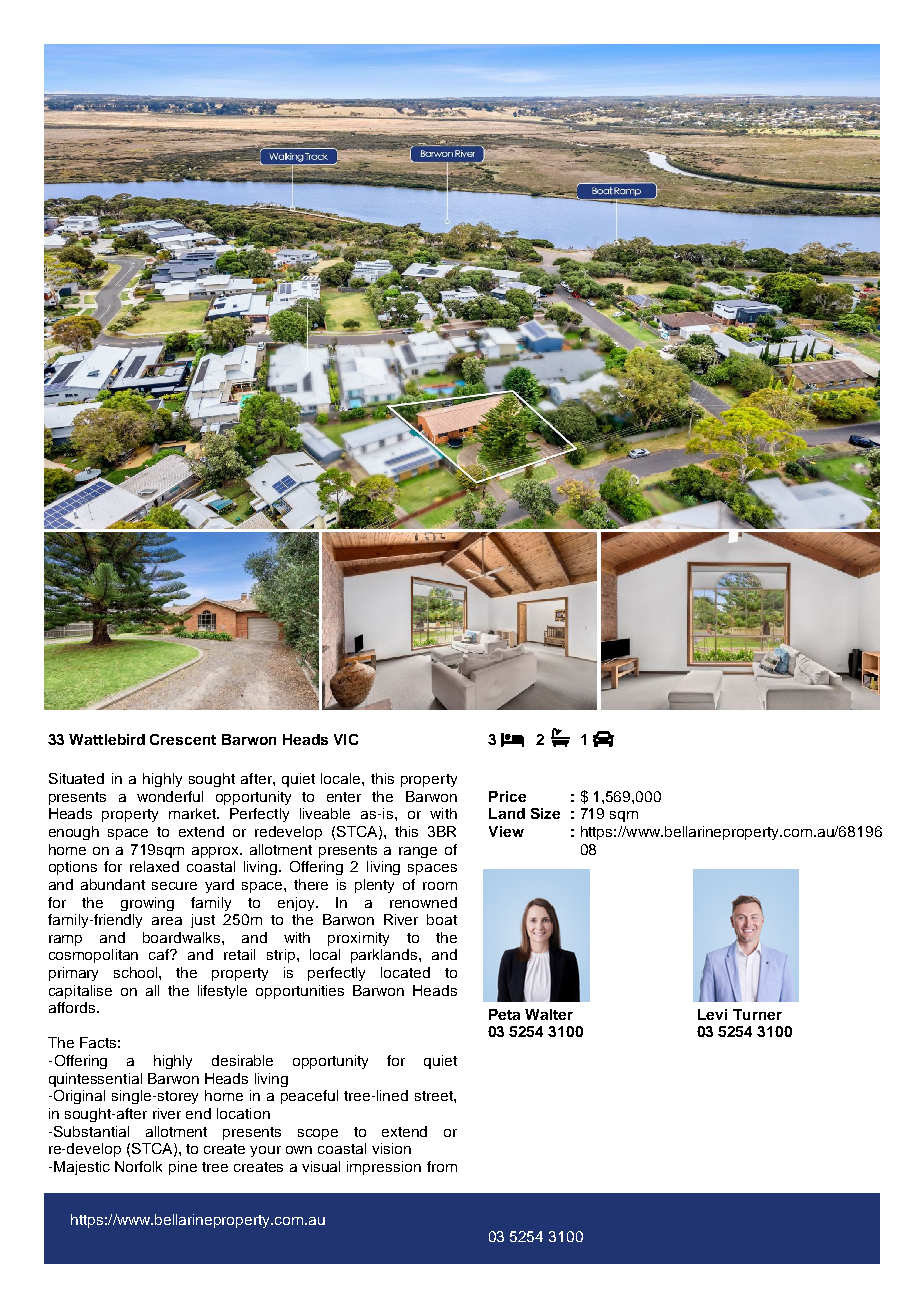  What do you see at coordinates (183, 739) in the screenshot?
I see `Crescent` at bounding box center [183, 739].
